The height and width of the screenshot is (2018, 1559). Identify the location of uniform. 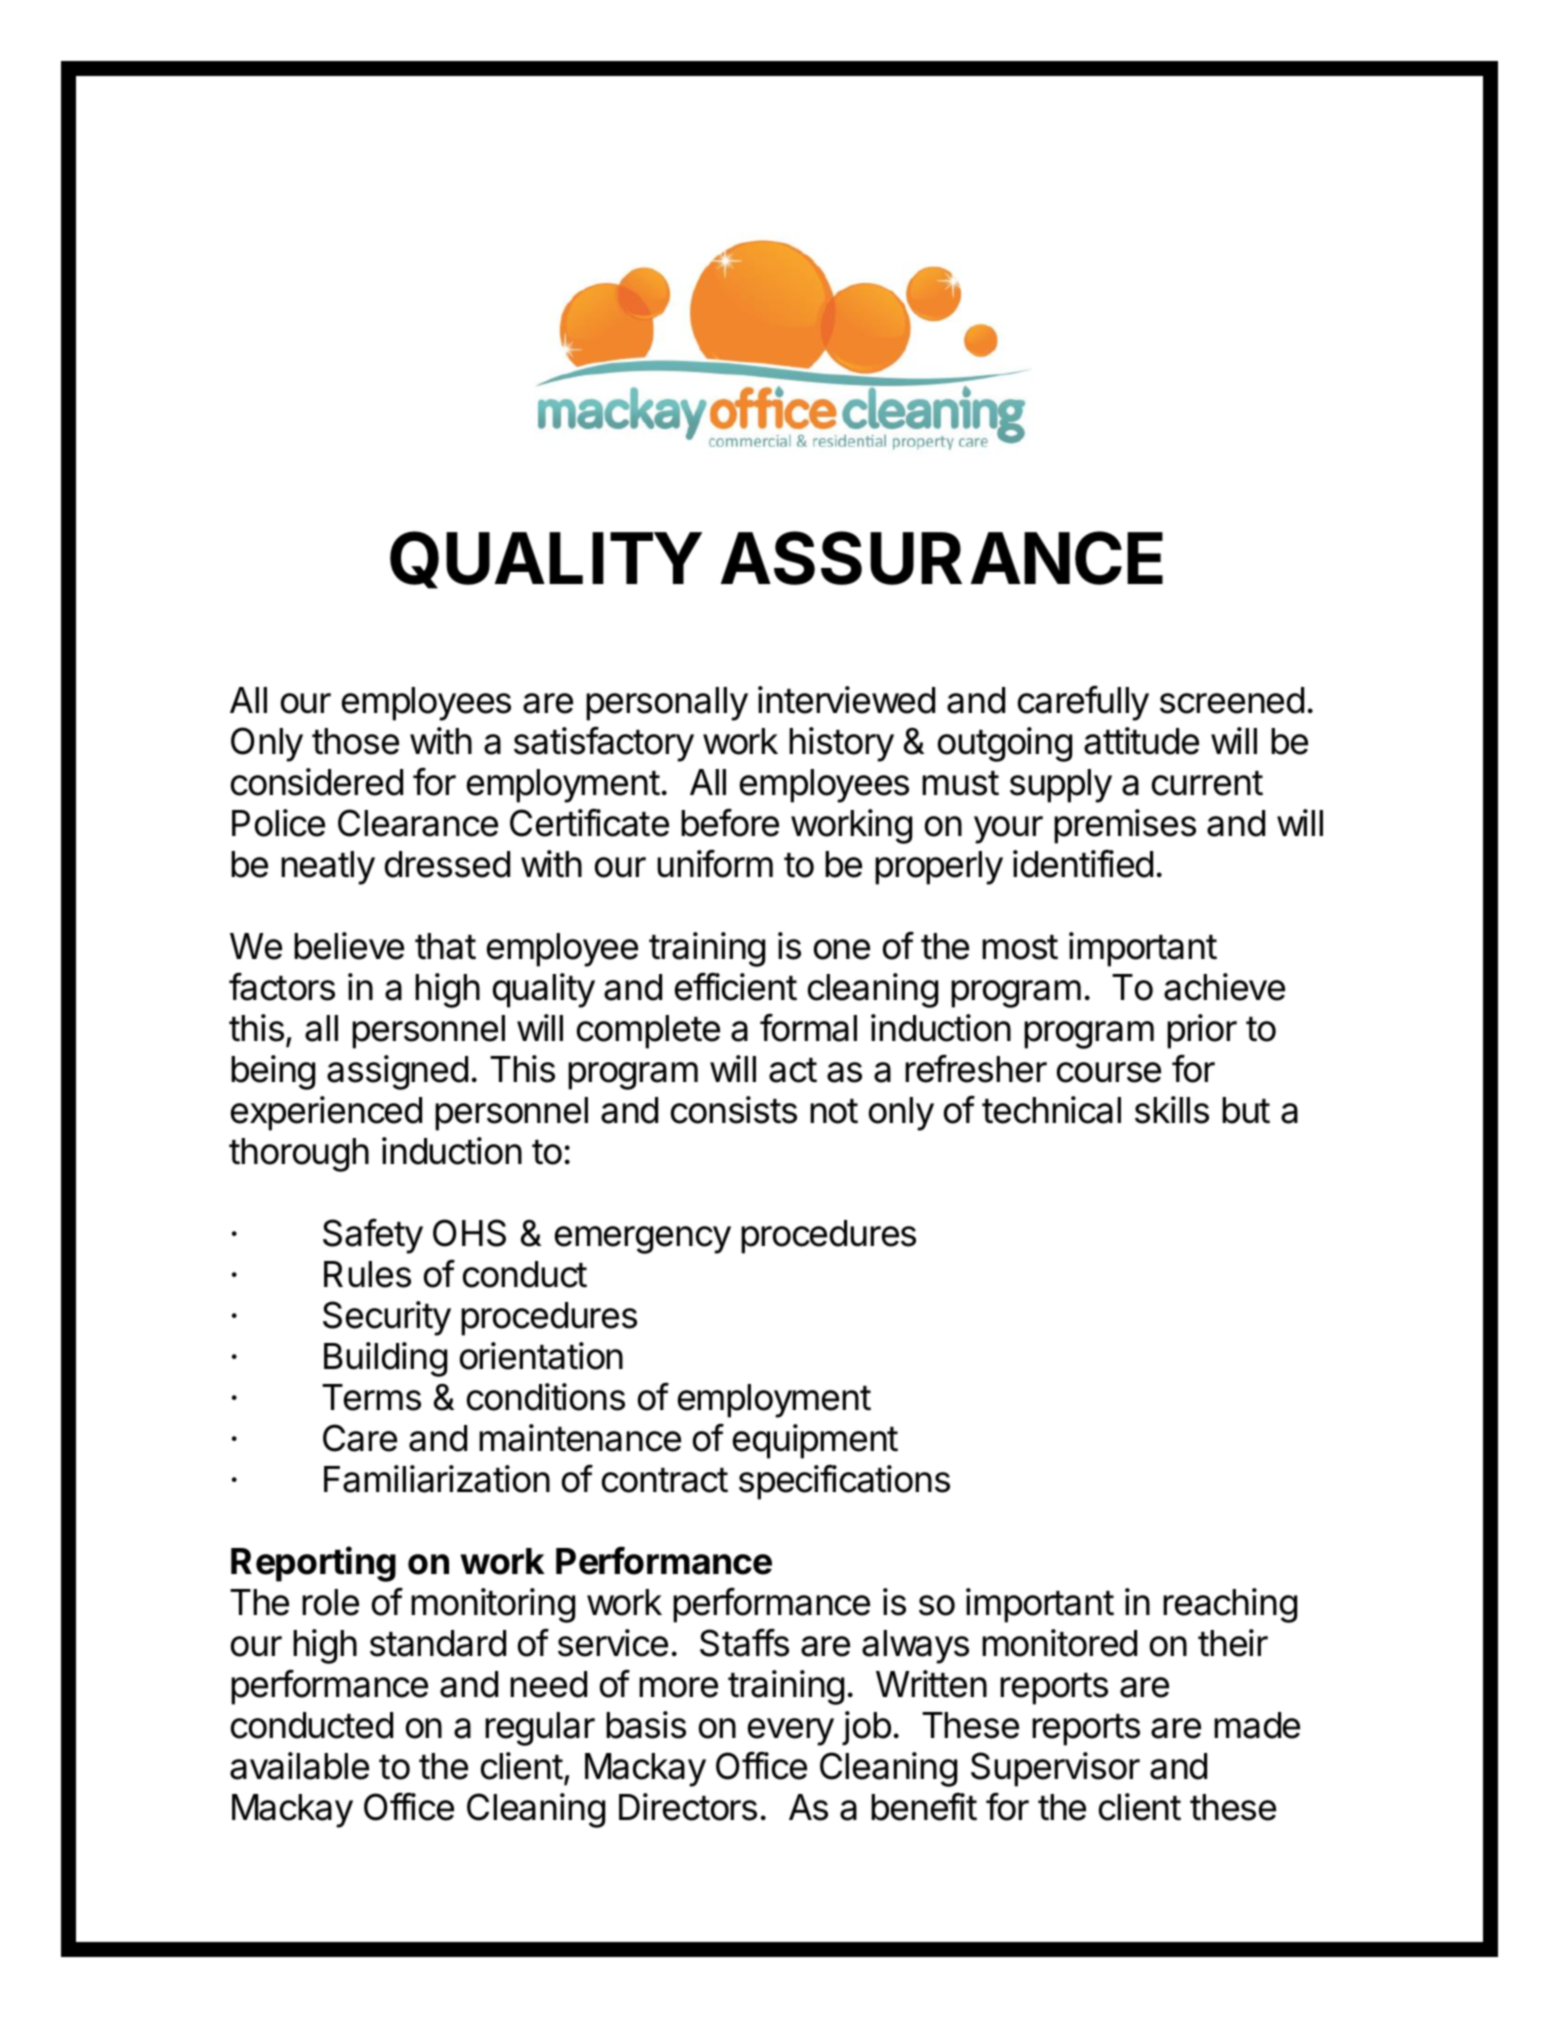
(715, 863).
